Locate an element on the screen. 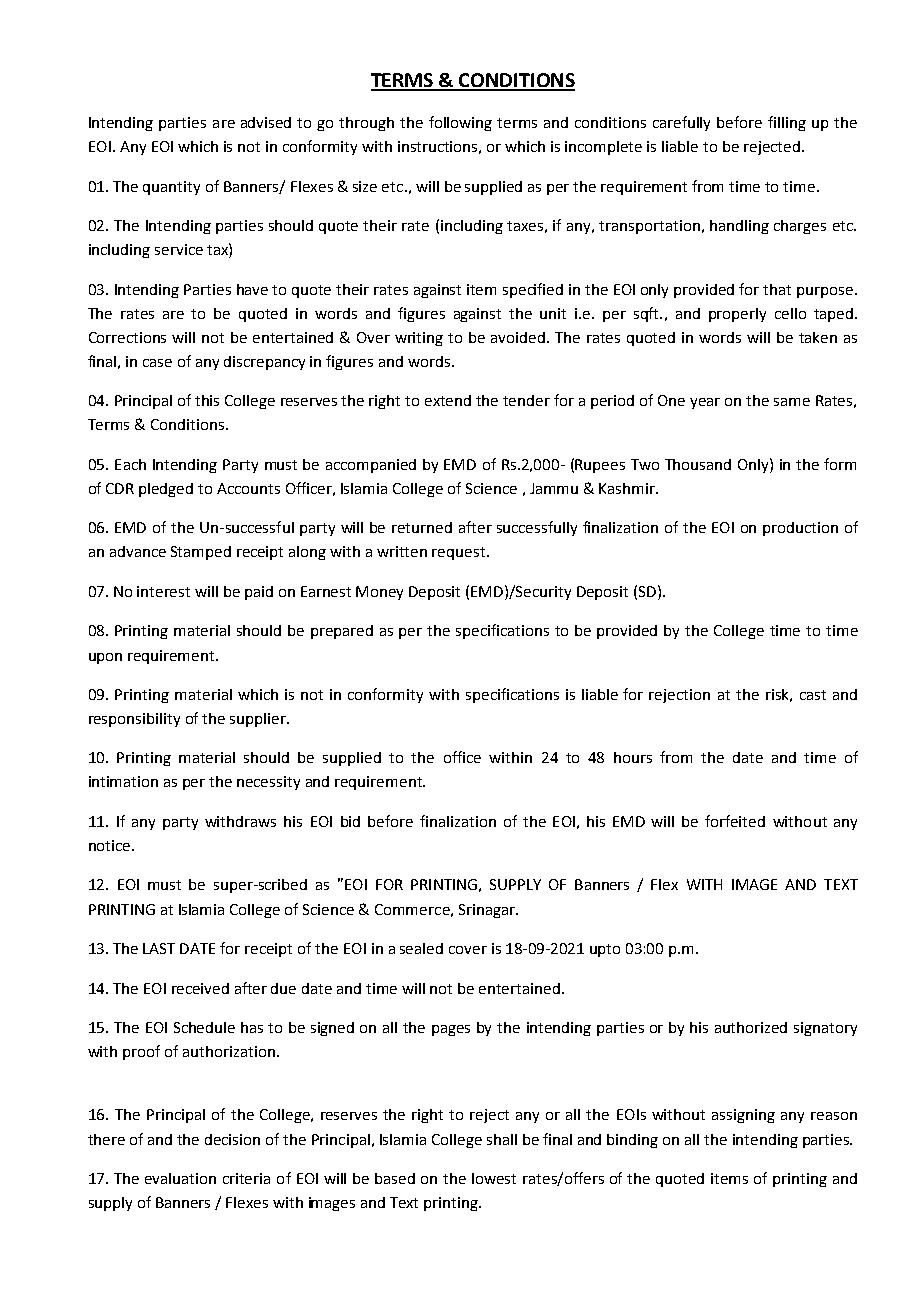  forfeited is located at coordinates (735, 821).
